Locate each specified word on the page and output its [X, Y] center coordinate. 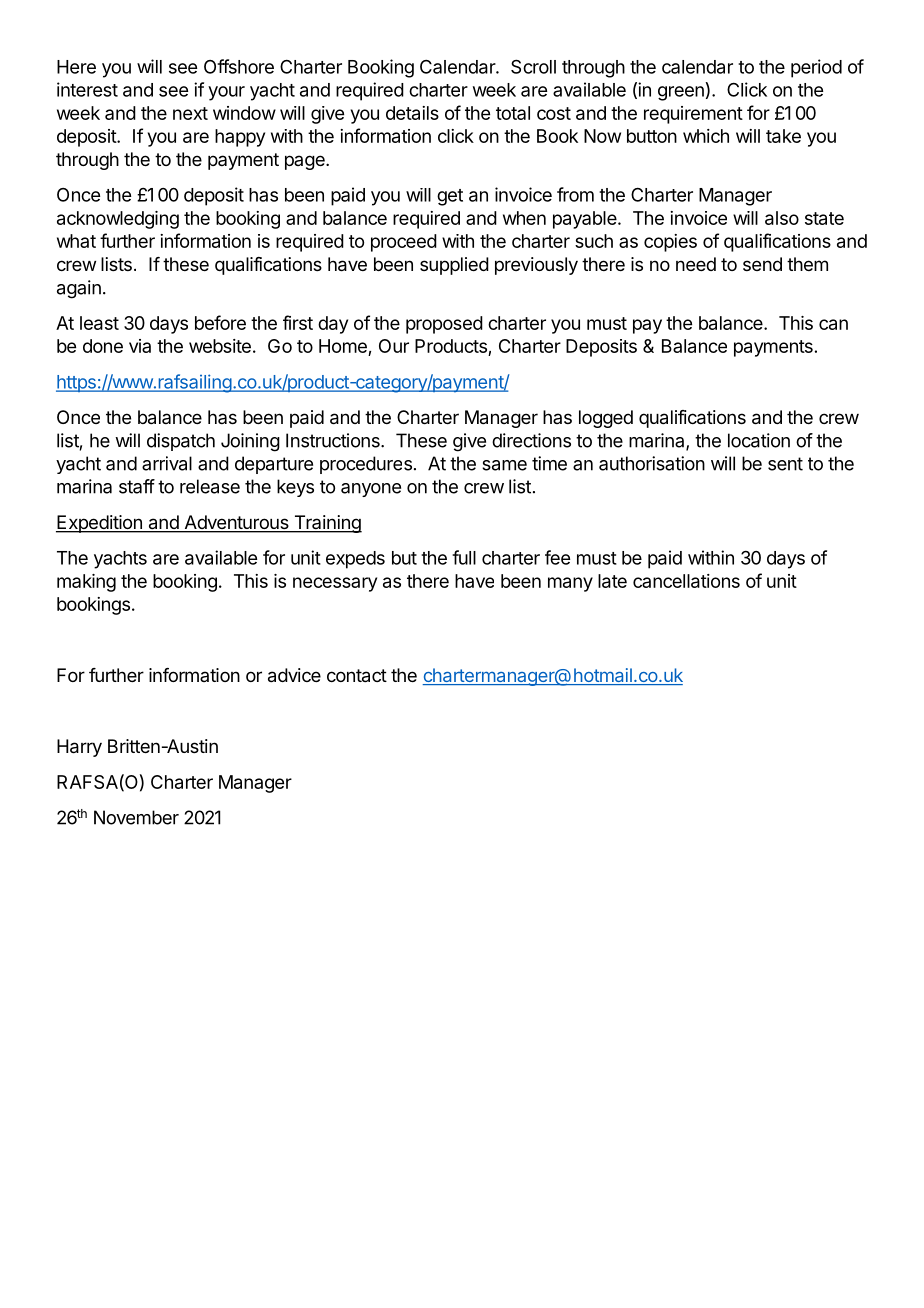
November [136, 817]
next [190, 113]
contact [357, 676]
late [612, 581]
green [681, 93]
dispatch [181, 442]
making [86, 583]
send [762, 264]
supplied [454, 266]
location [759, 440]
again [79, 289]
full [464, 557]
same [504, 465]
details [412, 113]
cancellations [686, 581]
